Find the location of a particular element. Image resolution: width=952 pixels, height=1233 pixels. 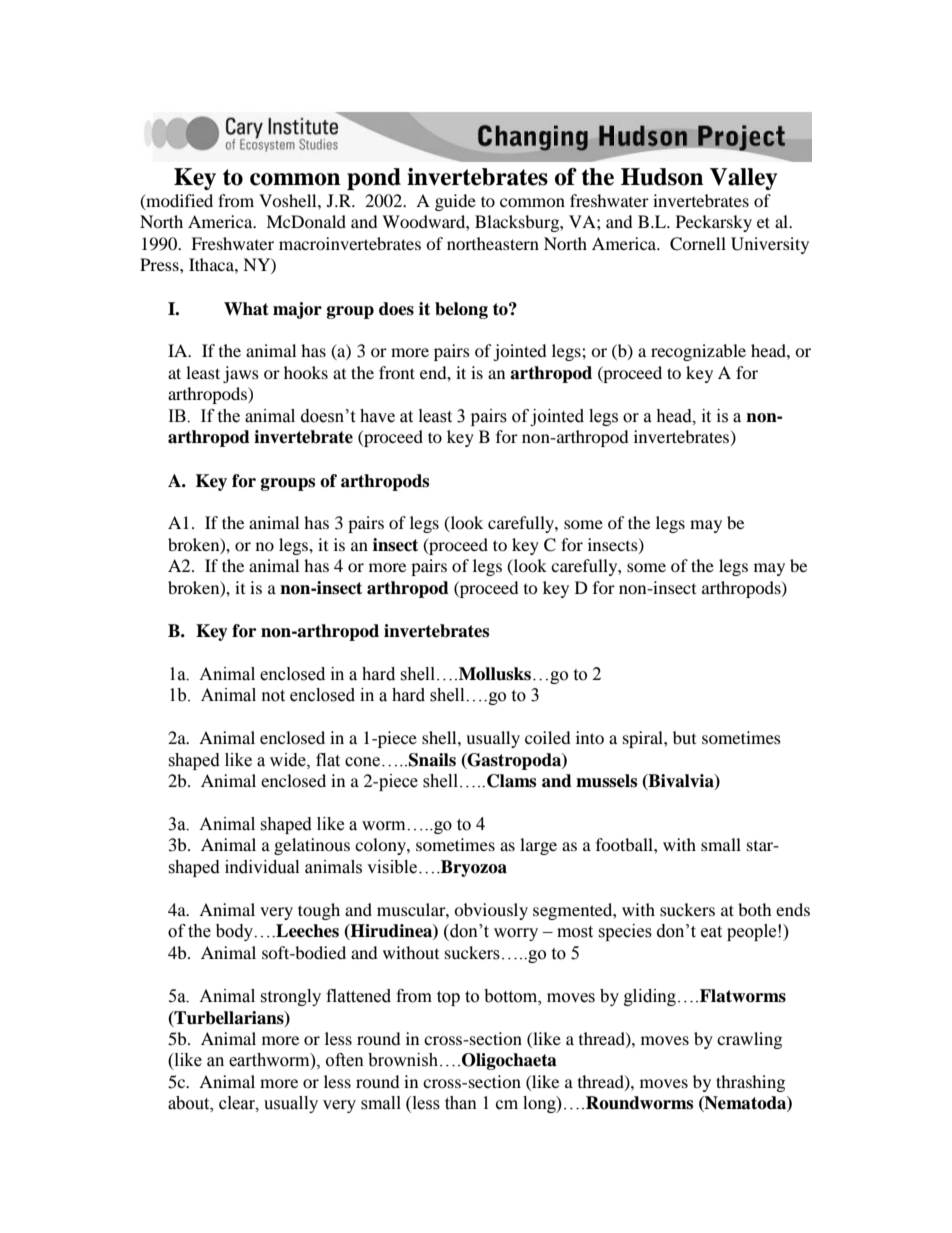

modified is located at coordinates (178, 201).
